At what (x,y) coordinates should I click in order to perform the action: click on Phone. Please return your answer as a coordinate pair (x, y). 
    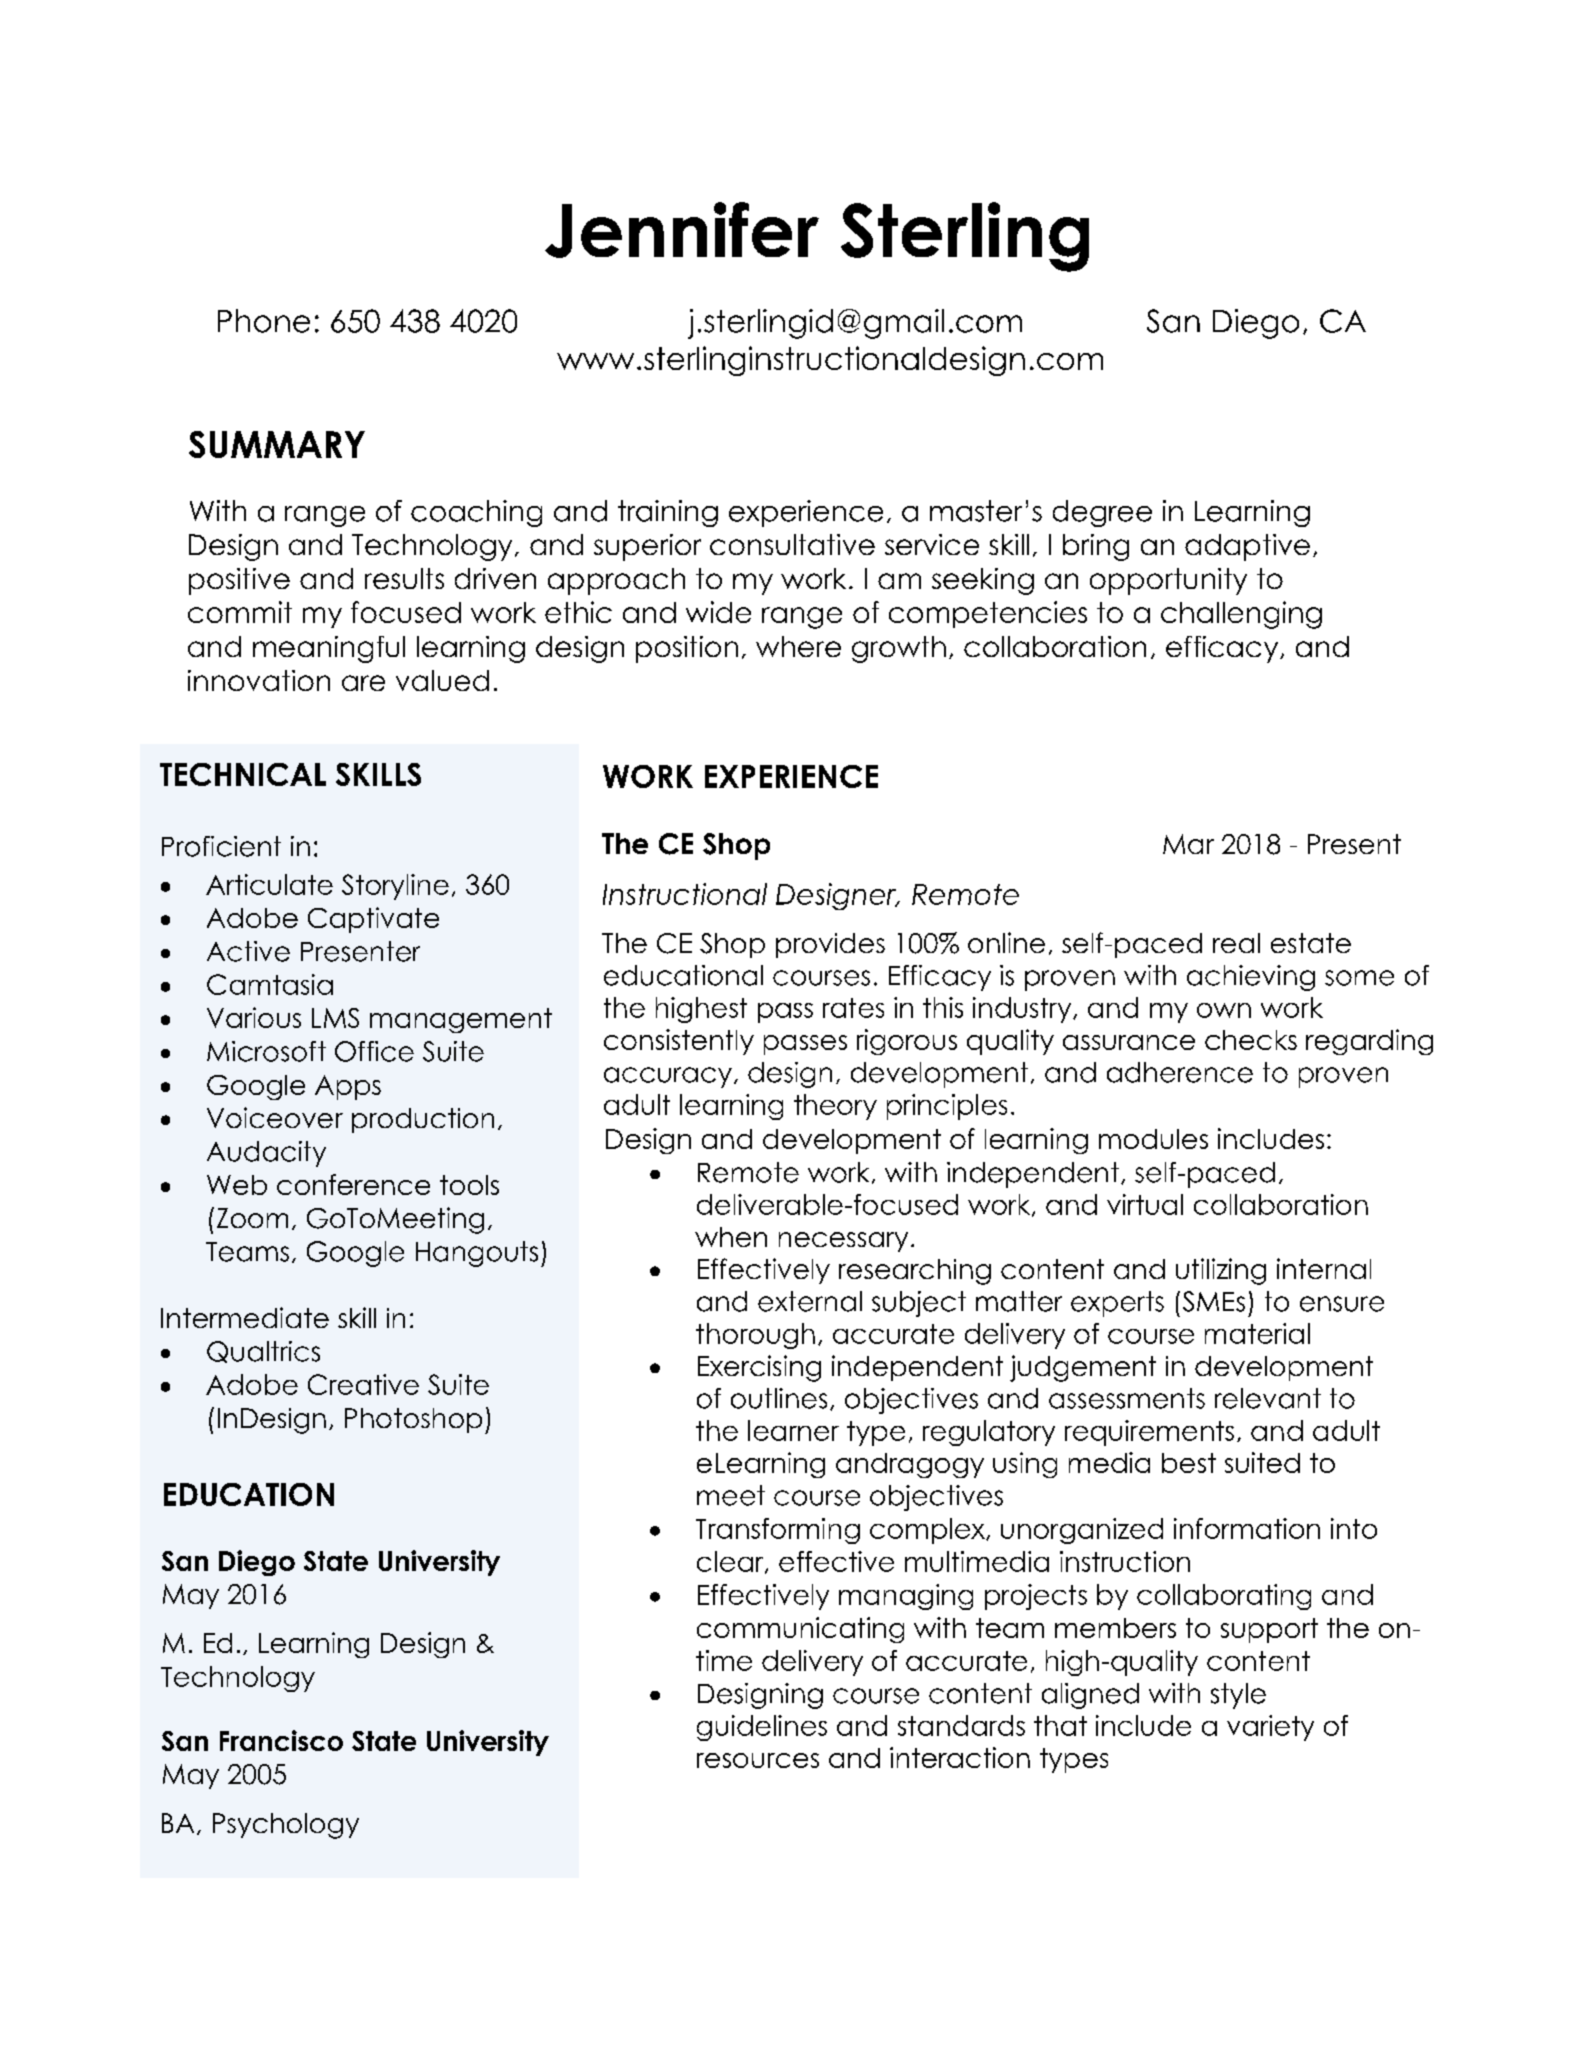
    Looking at the image, I should click on (264, 321).
